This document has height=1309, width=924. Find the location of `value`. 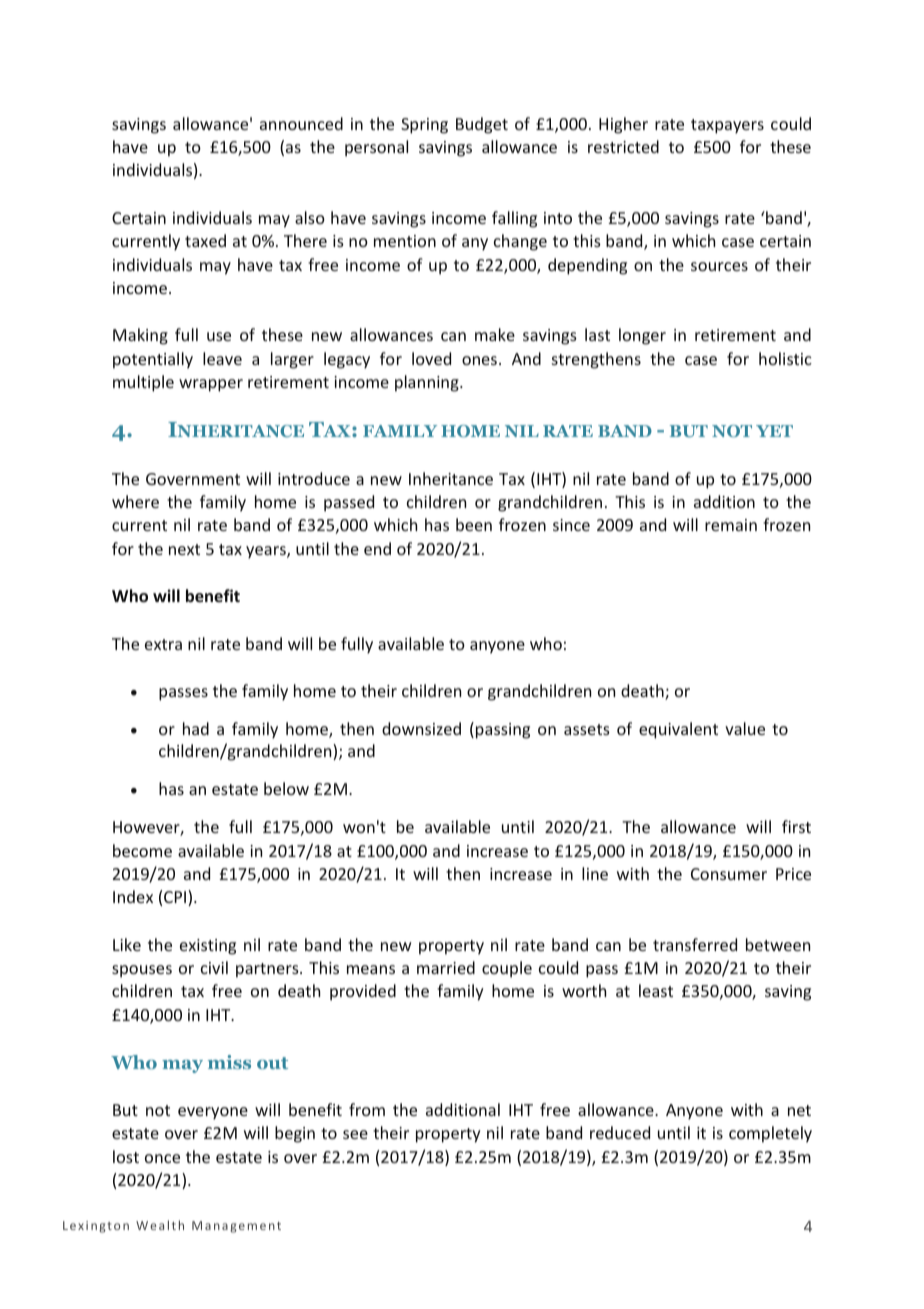

value is located at coordinates (745, 728).
